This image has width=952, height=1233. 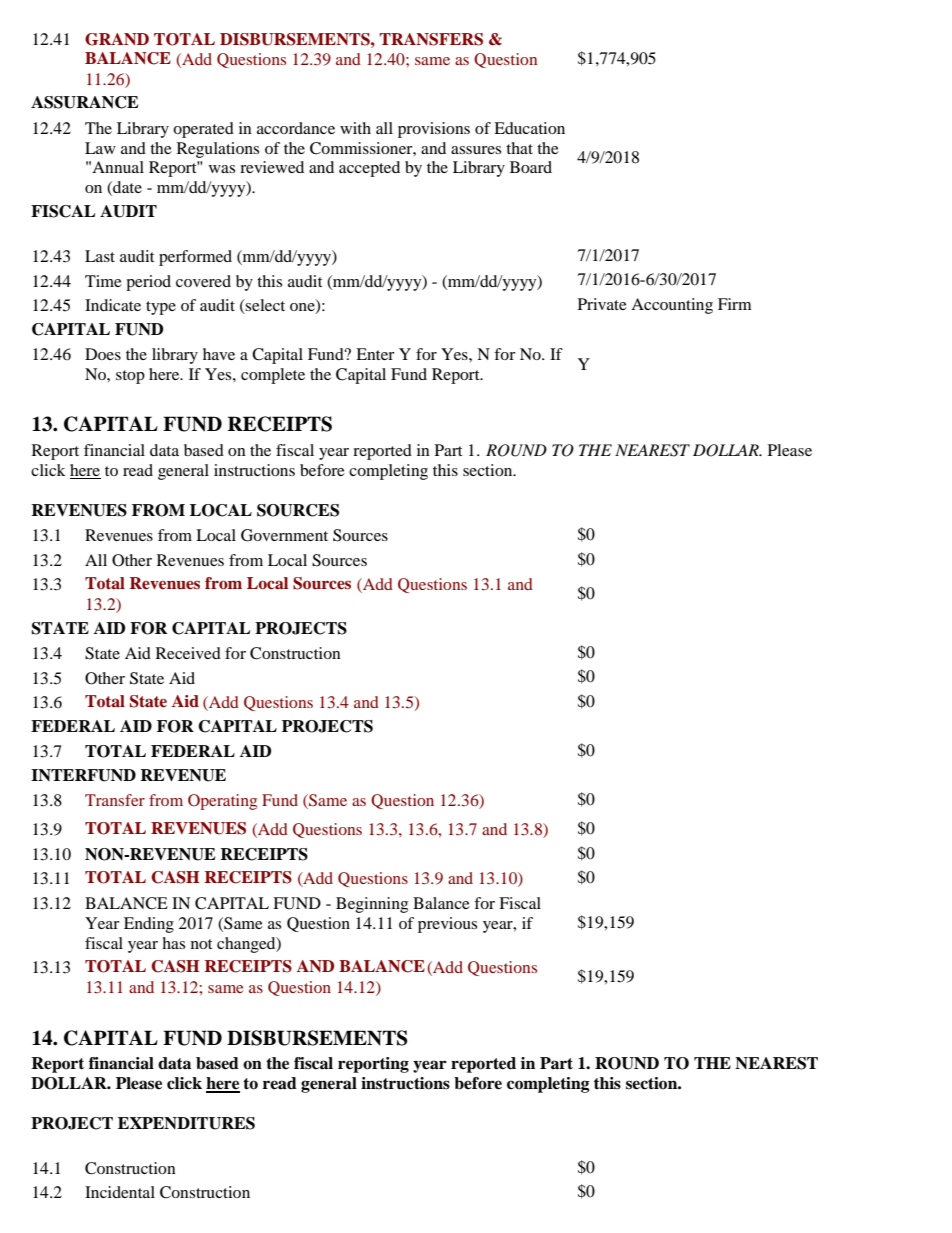 I want to click on previous, so click(x=447, y=925).
